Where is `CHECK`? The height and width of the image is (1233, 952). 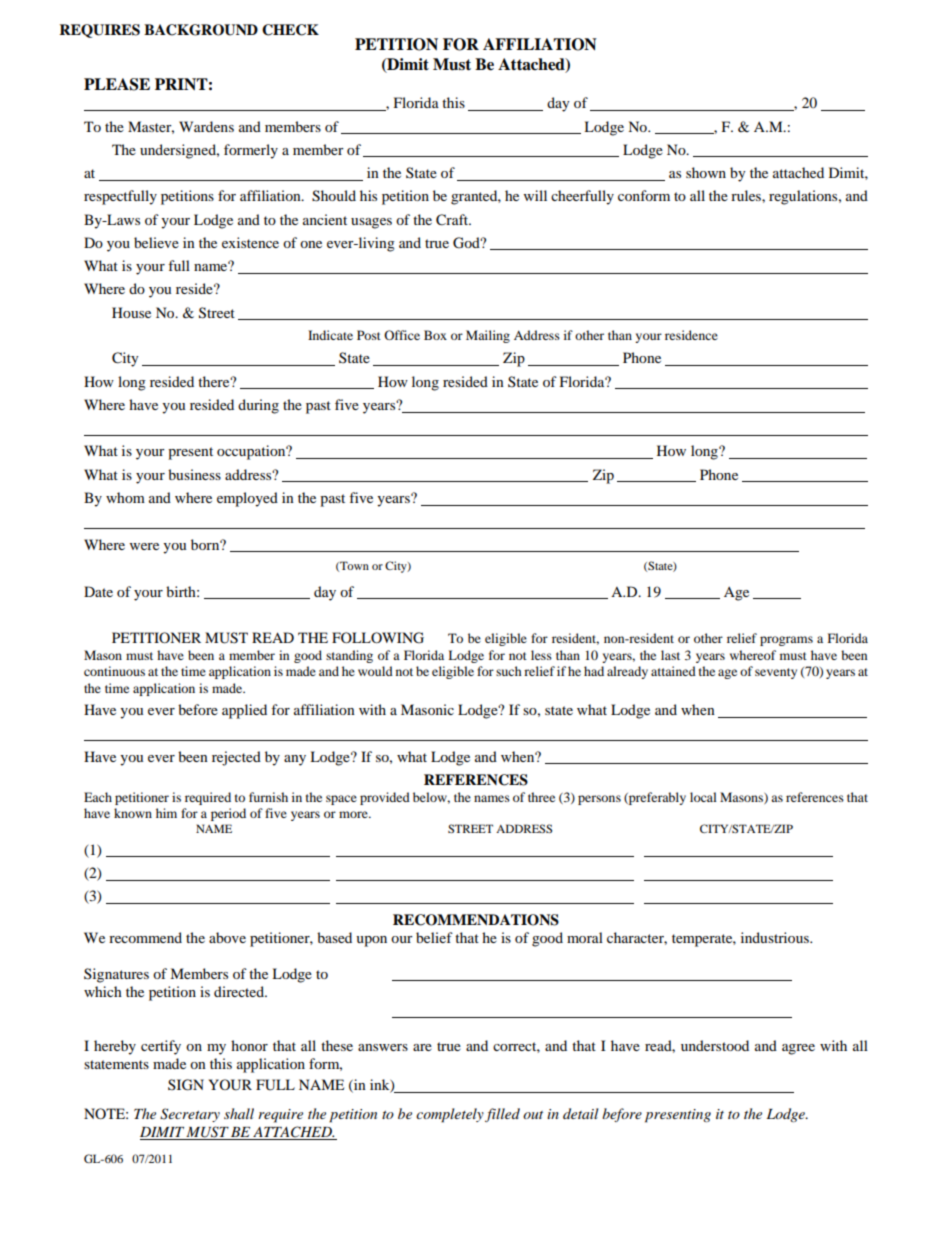 CHECK is located at coordinates (290, 30).
